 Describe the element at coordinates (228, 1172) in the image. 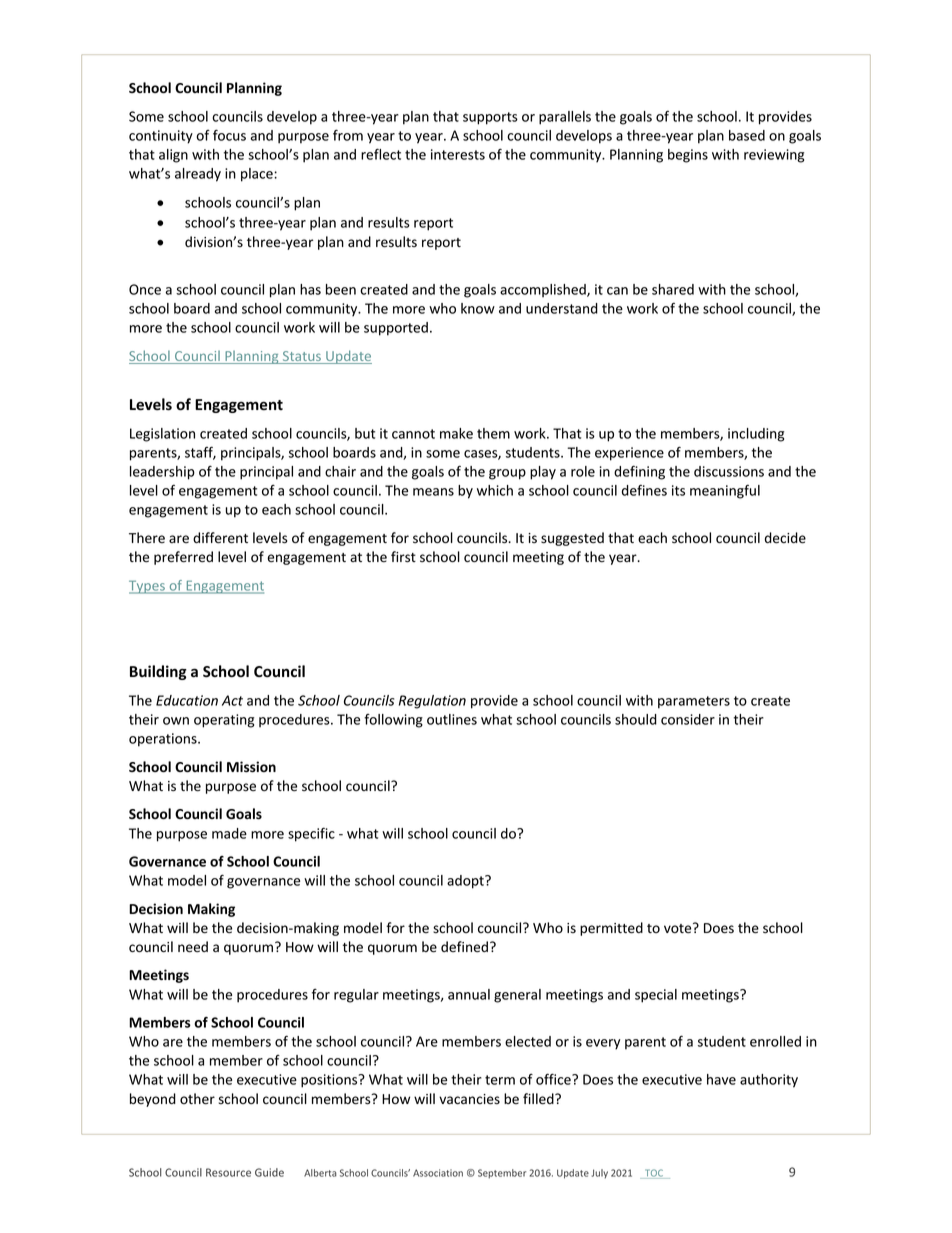

I see `Resource` at that location.
